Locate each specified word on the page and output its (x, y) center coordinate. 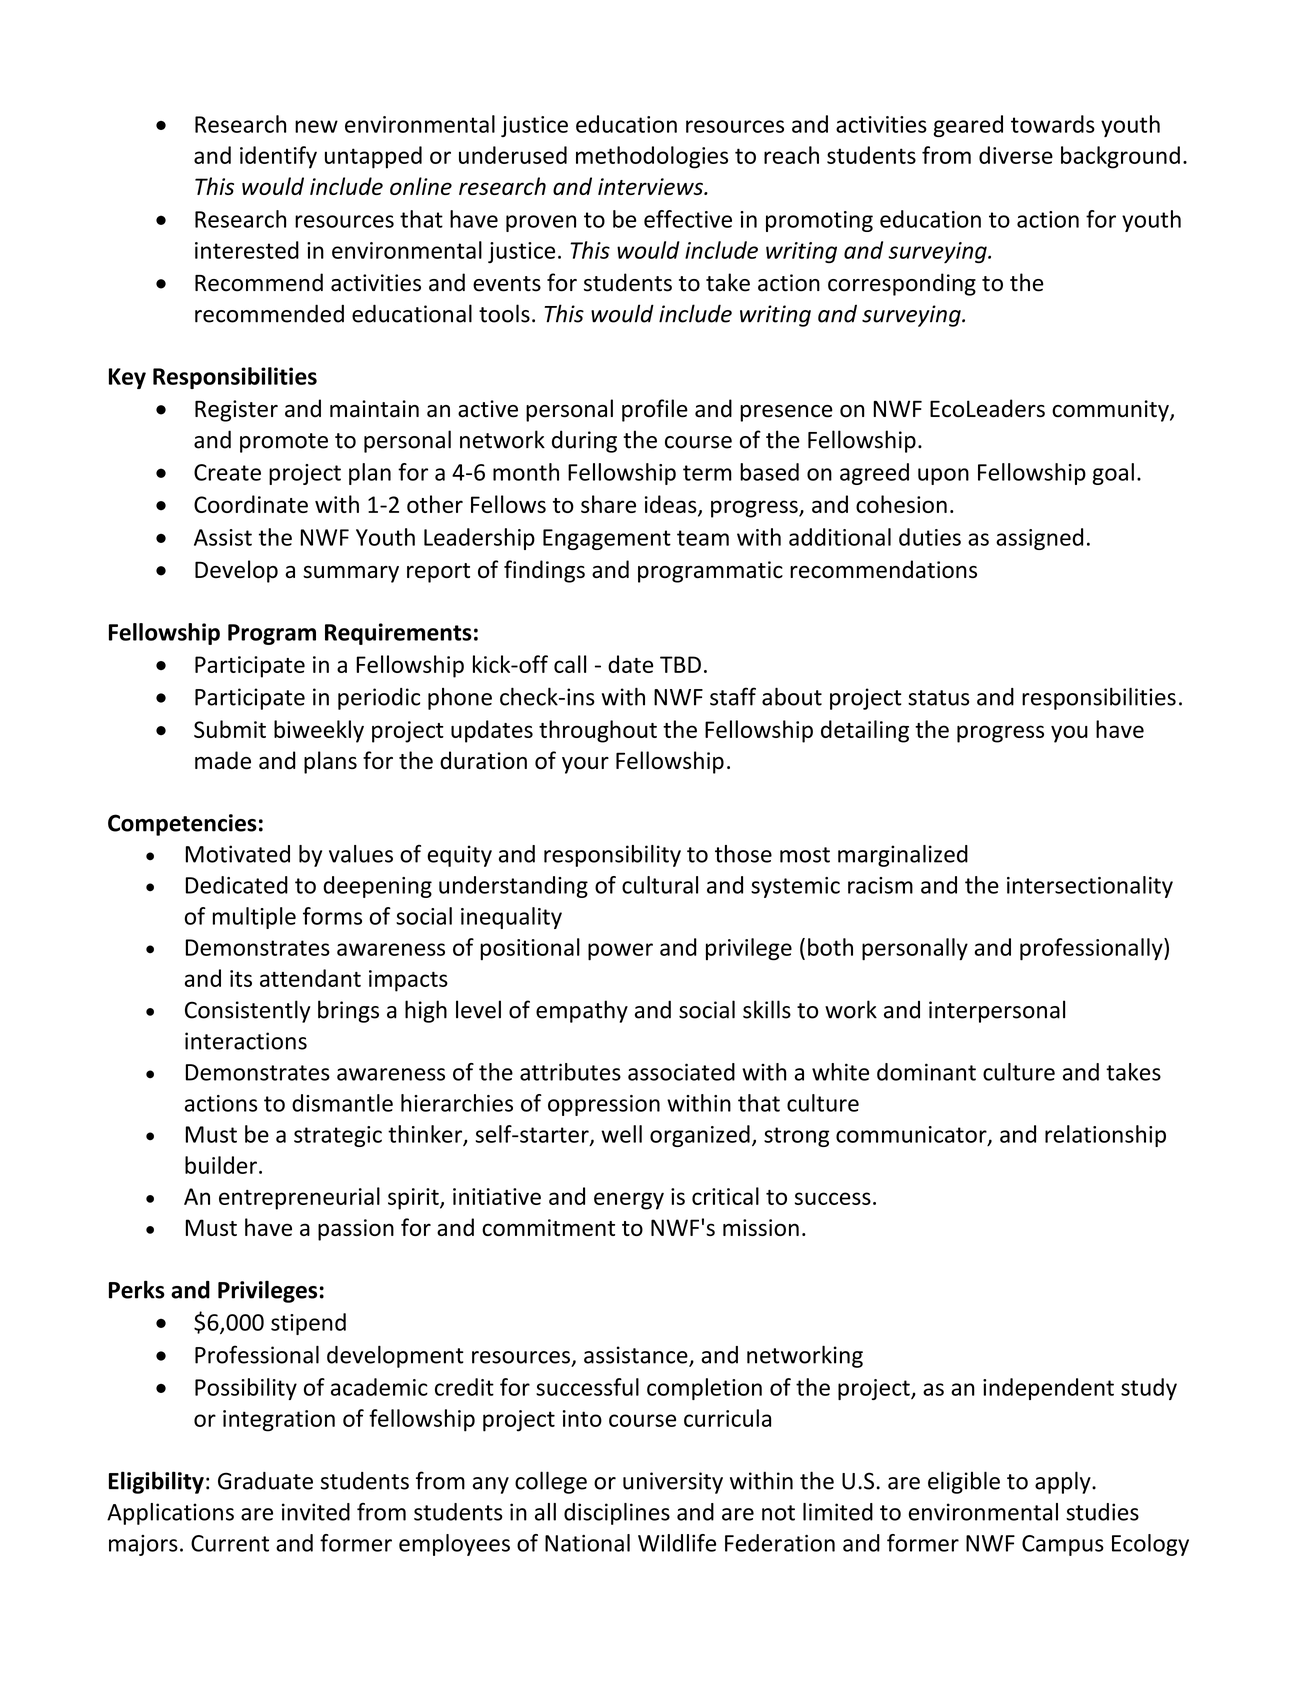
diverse (1016, 155)
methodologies (652, 157)
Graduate (265, 1481)
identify (278, 157)
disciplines (617, 1514)
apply (1064, 1482)
